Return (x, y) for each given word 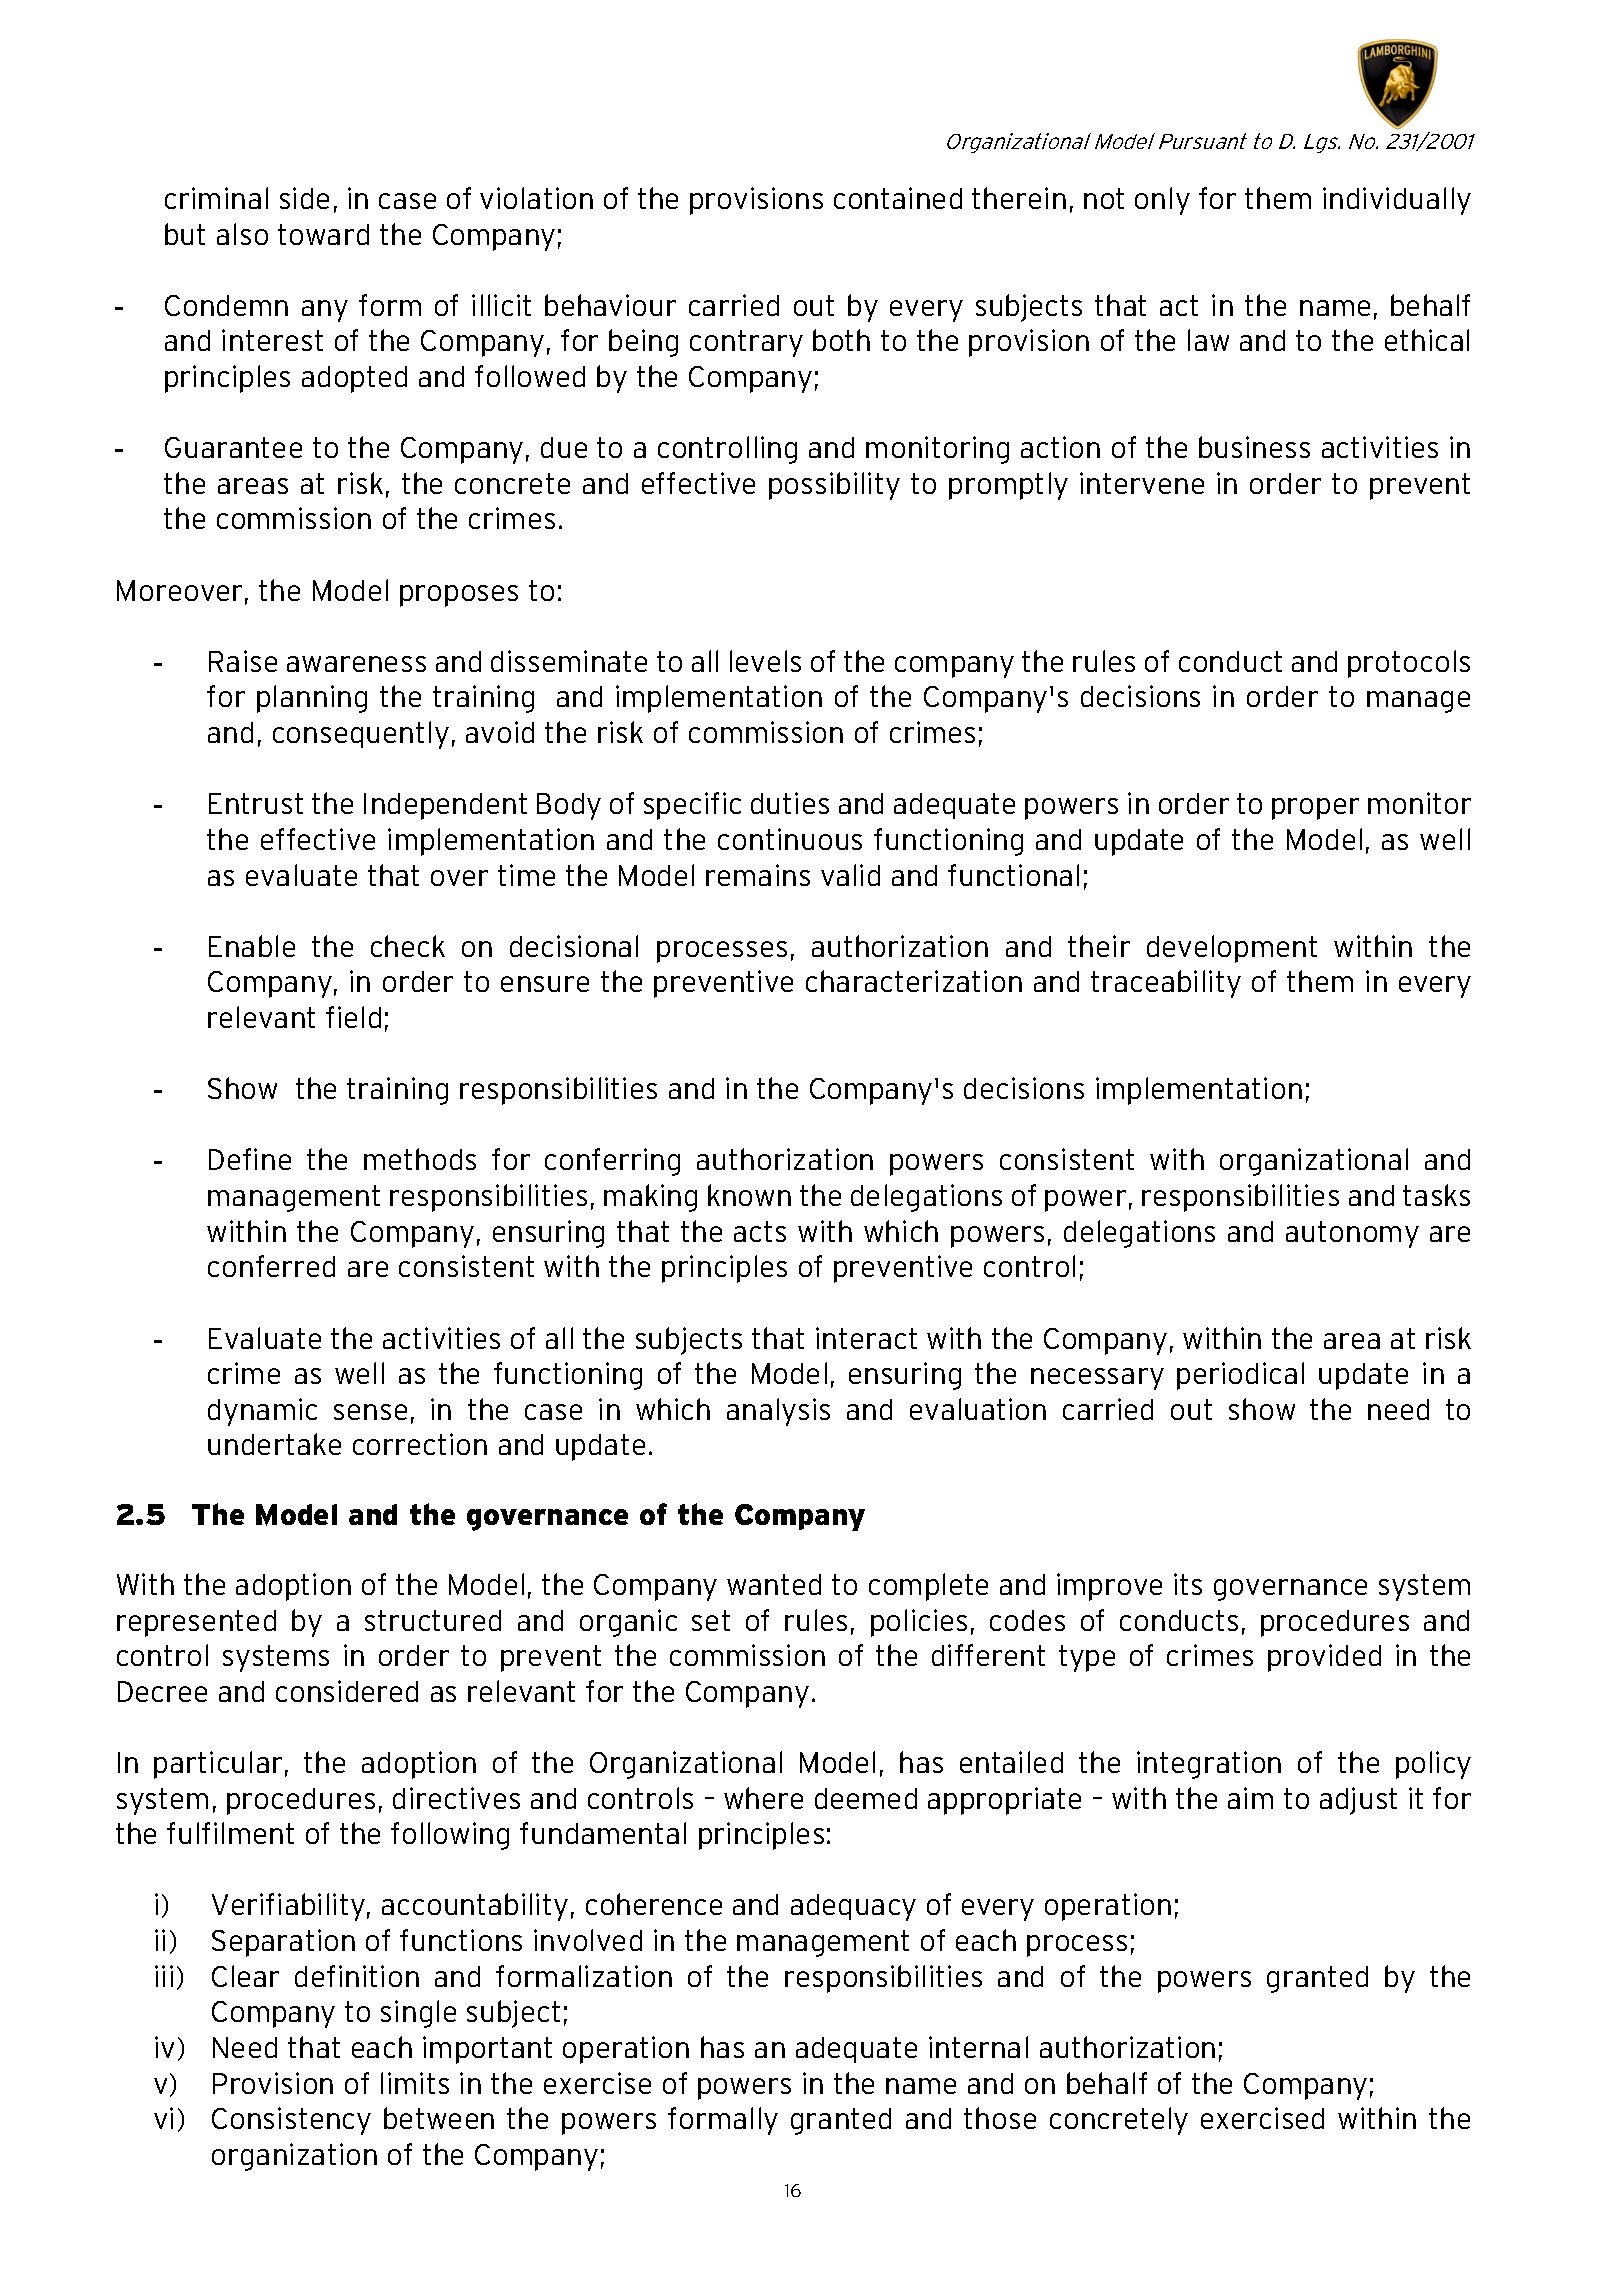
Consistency (291, 2121)
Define (250, 1159)
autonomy (1352, 1234)
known (749, 1195)
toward (323, 234)
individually (1397, 201)
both (841, 340)
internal (978, 2047)
